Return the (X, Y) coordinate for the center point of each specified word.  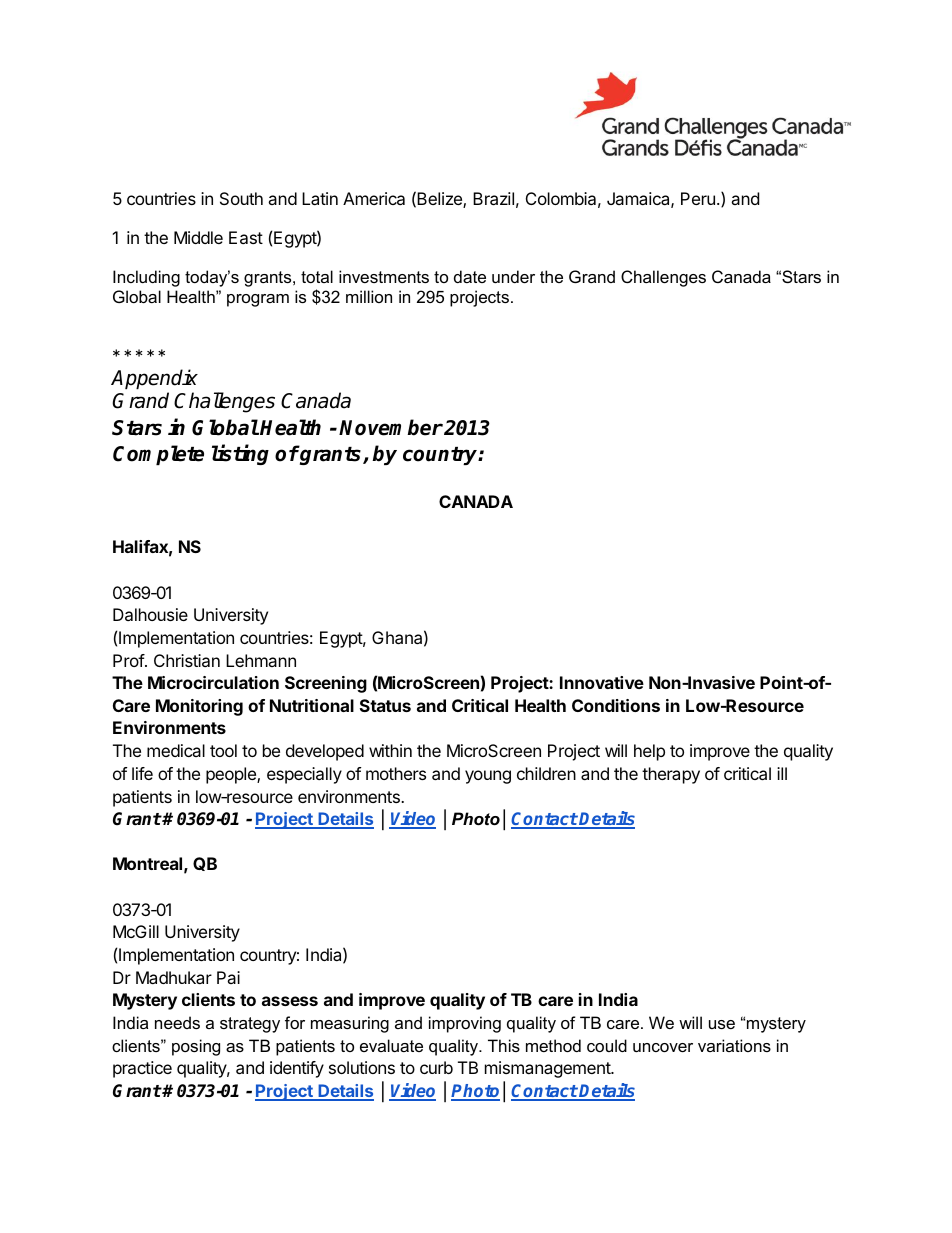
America (374, 198)
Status (385, 705)
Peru (698, 198)
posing (196, 1047)
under (513, 276)
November (391, 427)
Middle (198, 237)
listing (240, 455)
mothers (396, 773)
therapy (671, 775)
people (232, 775)
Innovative (602, 682)
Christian (187, 660)
